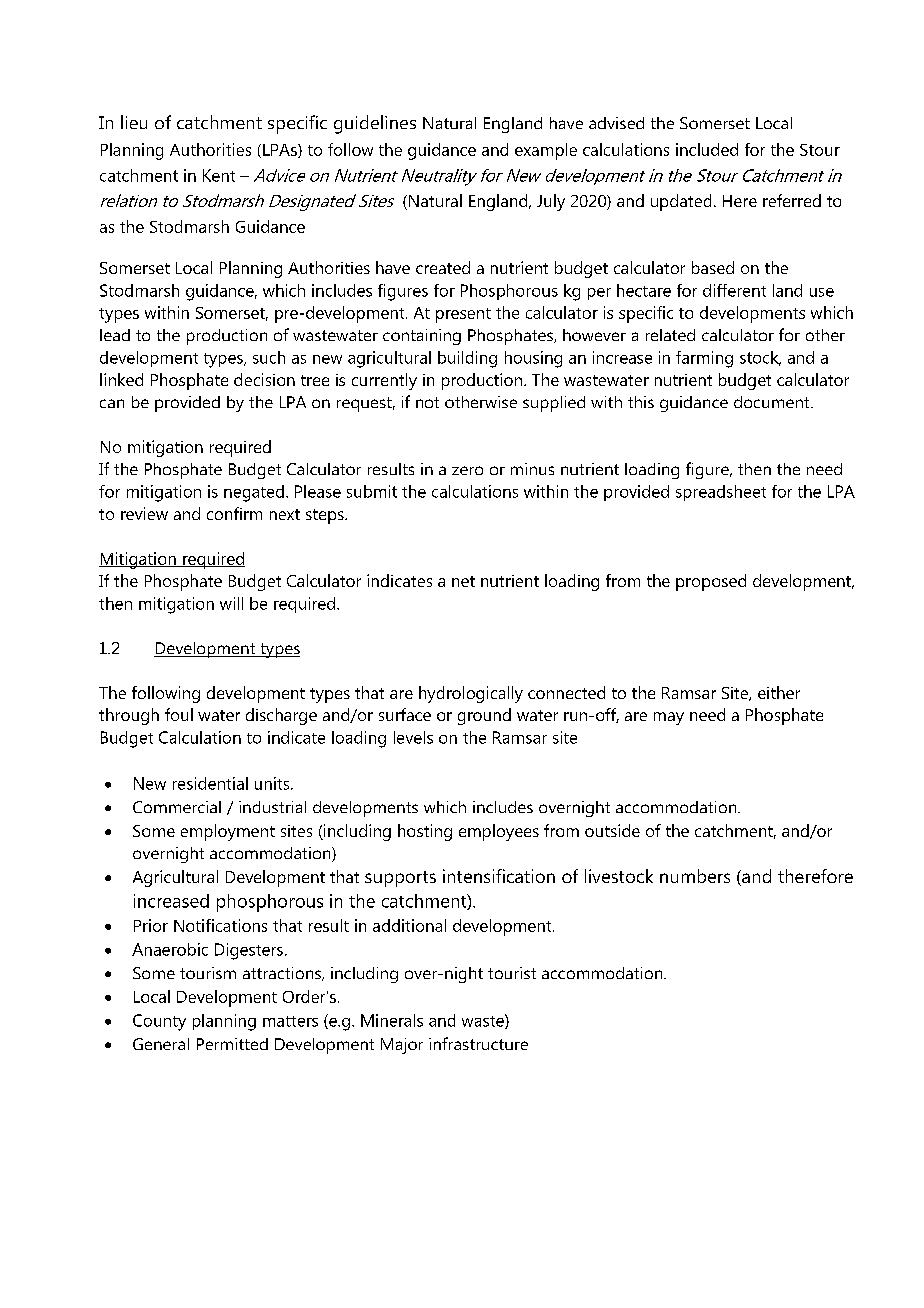  Describe the element at coordinates (467, 470) in the screenshot. I see `zero` at that location.
